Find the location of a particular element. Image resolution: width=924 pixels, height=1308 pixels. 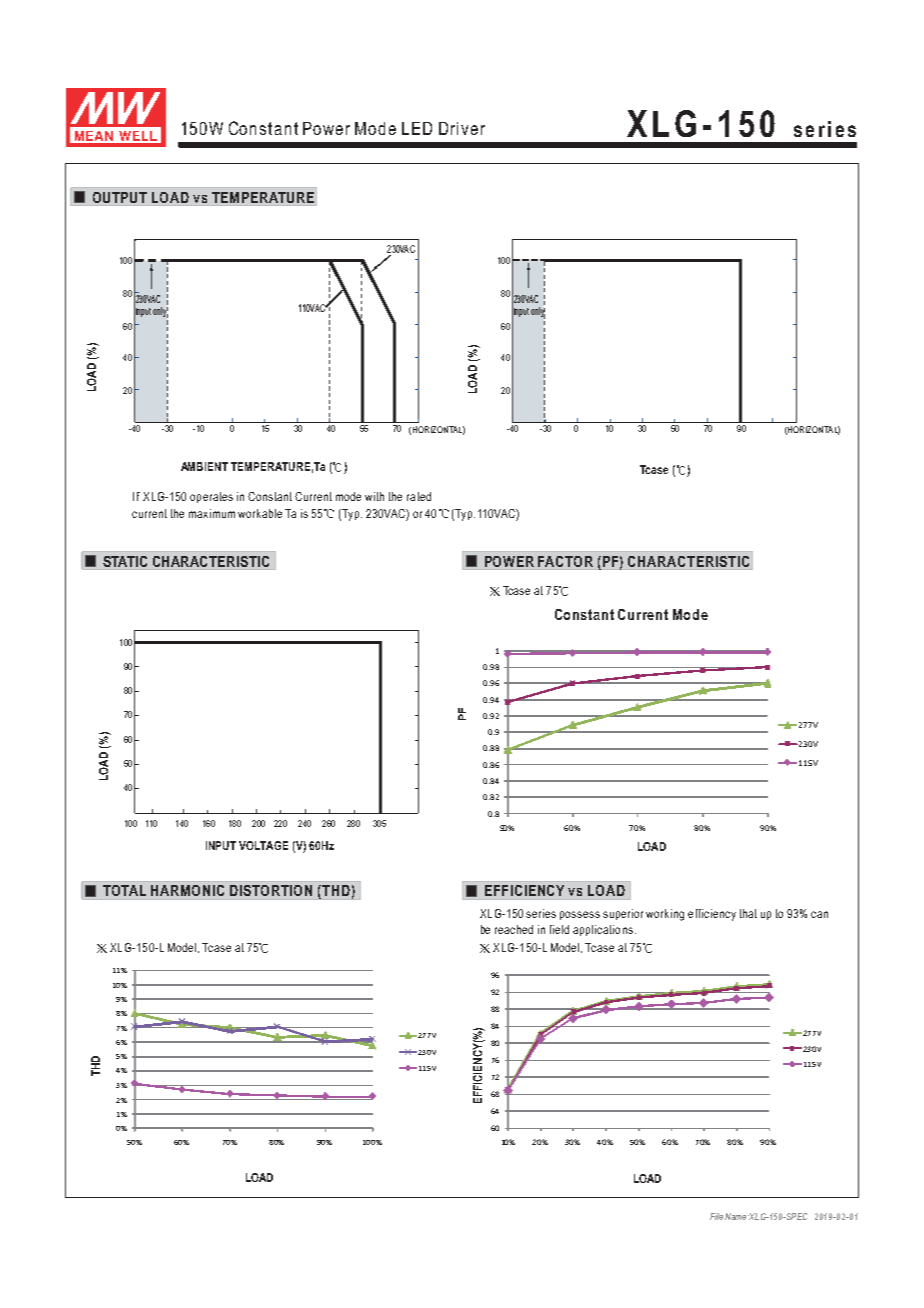

STATIC is located at coordinates (125, 561).
